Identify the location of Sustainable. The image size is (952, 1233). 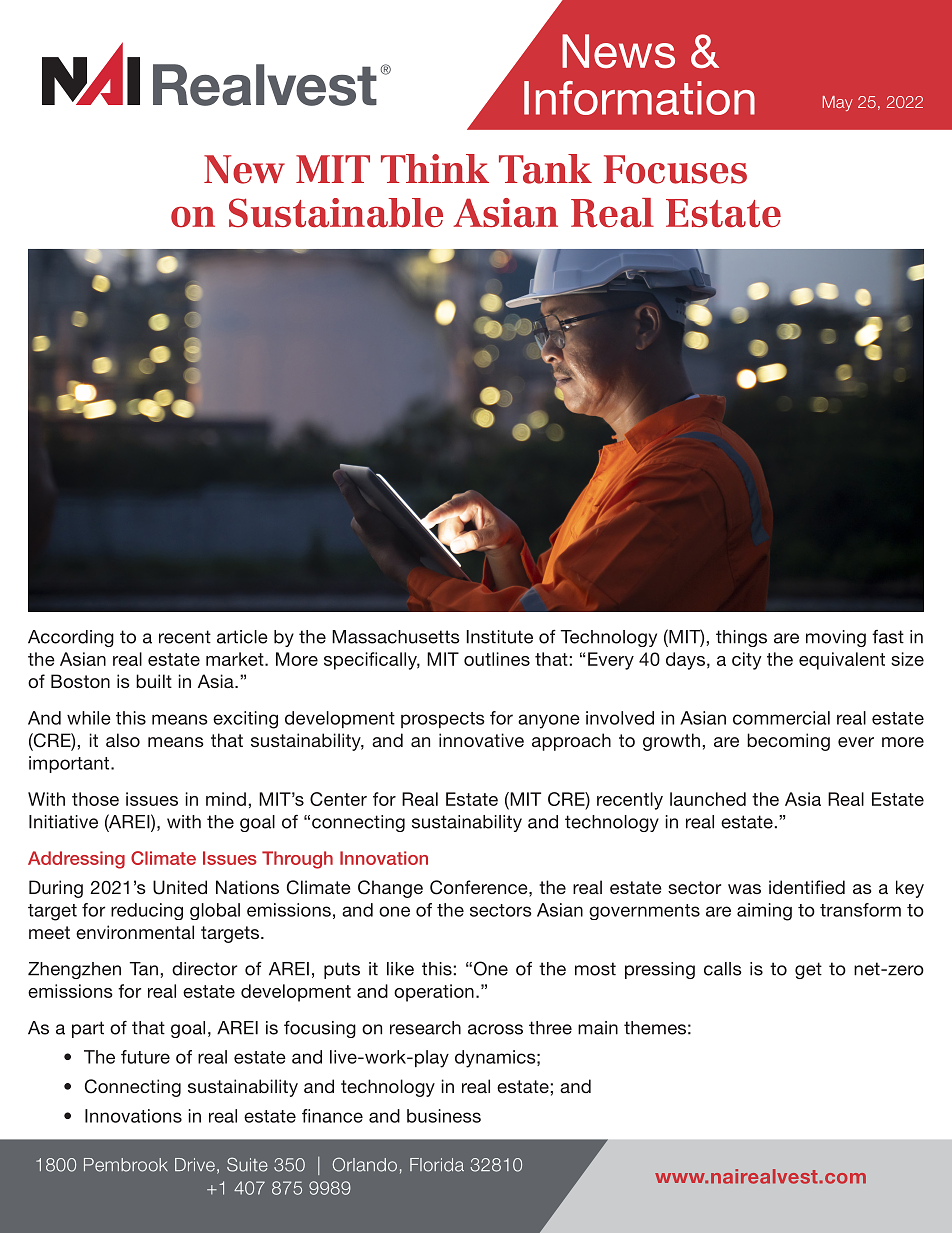
(336, 213).
